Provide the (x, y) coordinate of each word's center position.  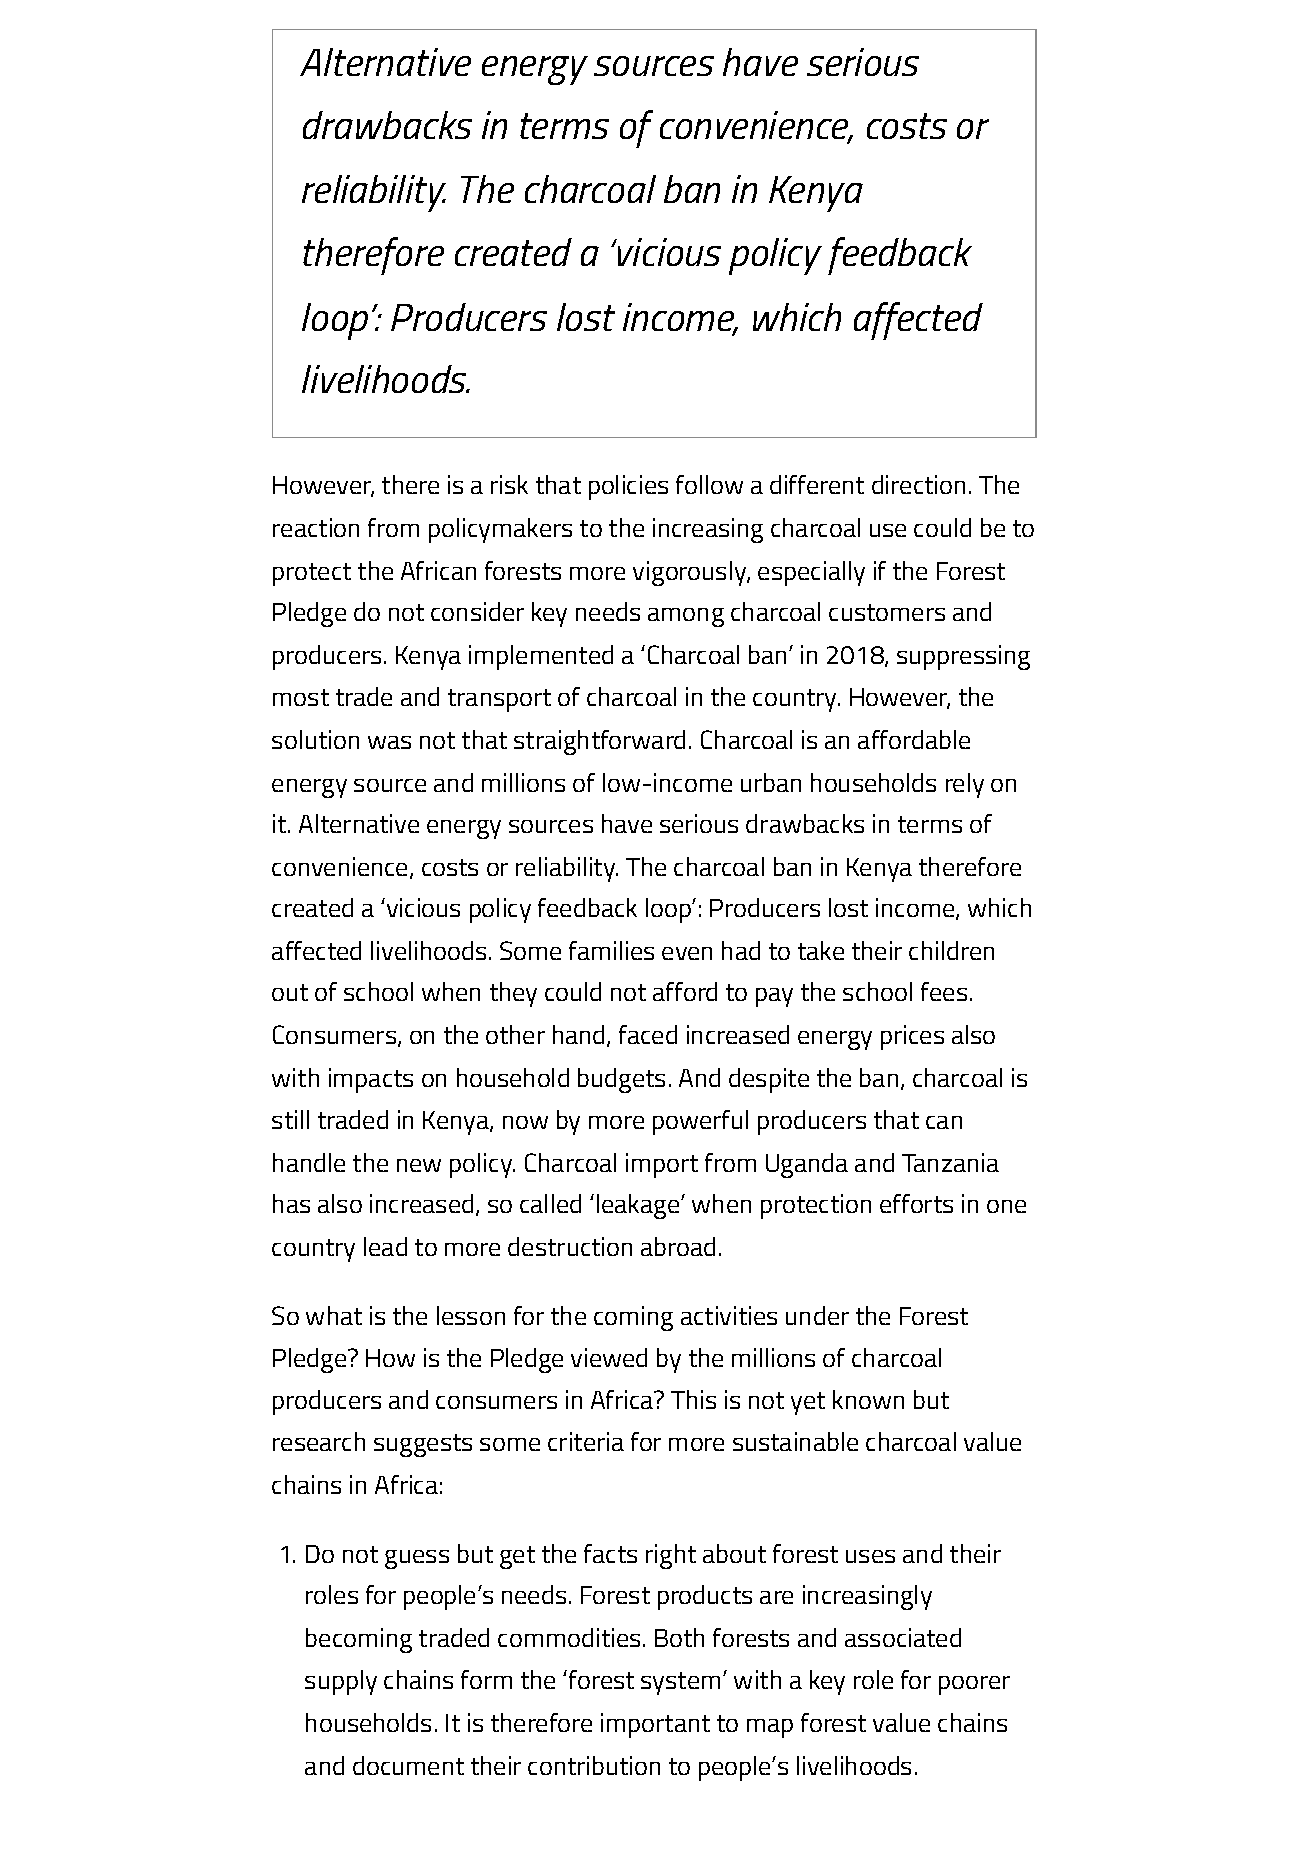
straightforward (599, 742)
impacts (371, 1080)
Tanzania (950, 1162)
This (693, 1399)
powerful (700, 1122)
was (389, 742)
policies (628, 487)
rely (965, 785)
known (868, 1399)
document (408, 1765)
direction (918, 484)
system (680, 1683)
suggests (423, 1445)
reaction (316, 527)
